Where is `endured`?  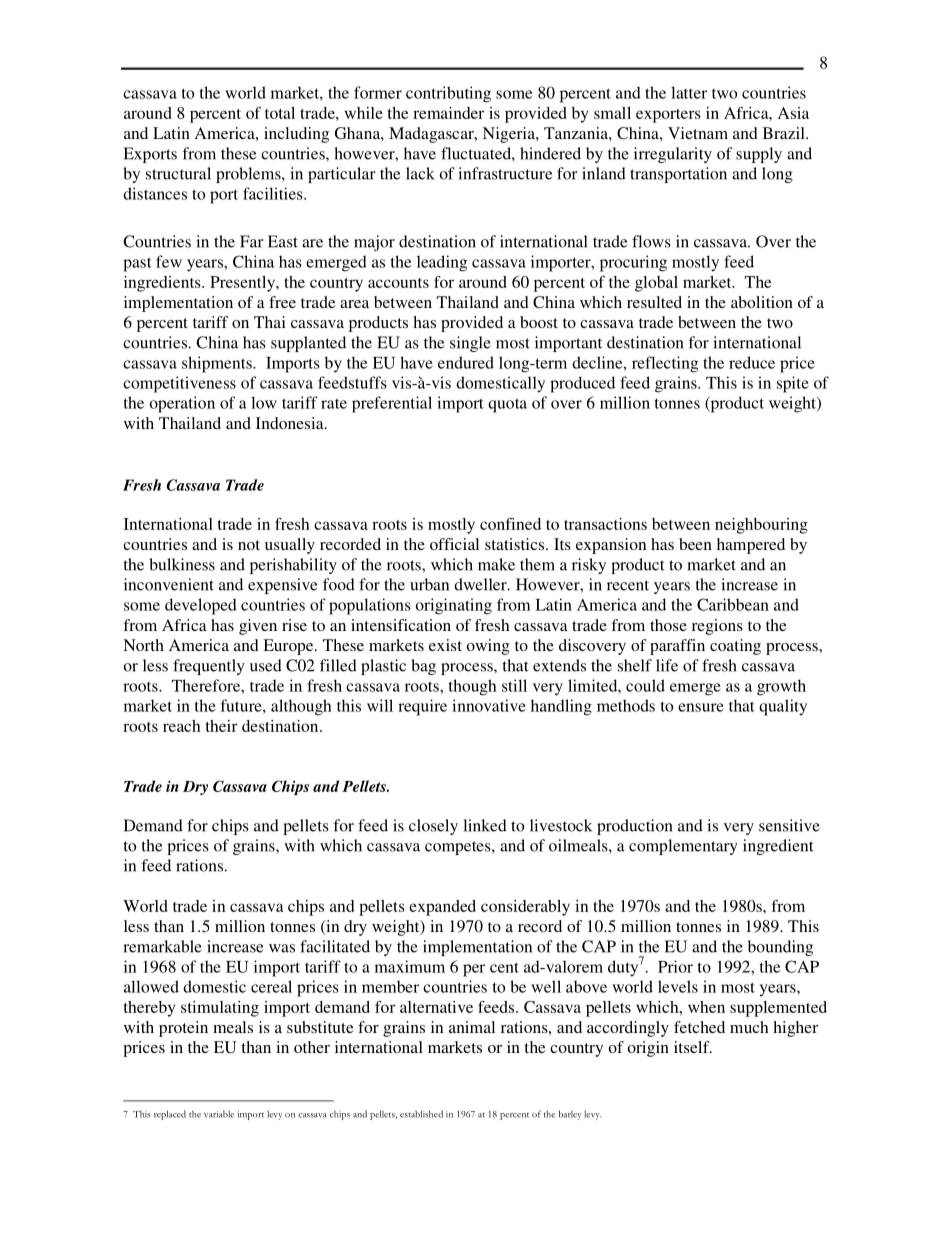
endured is located at coordinates (466, 362).
